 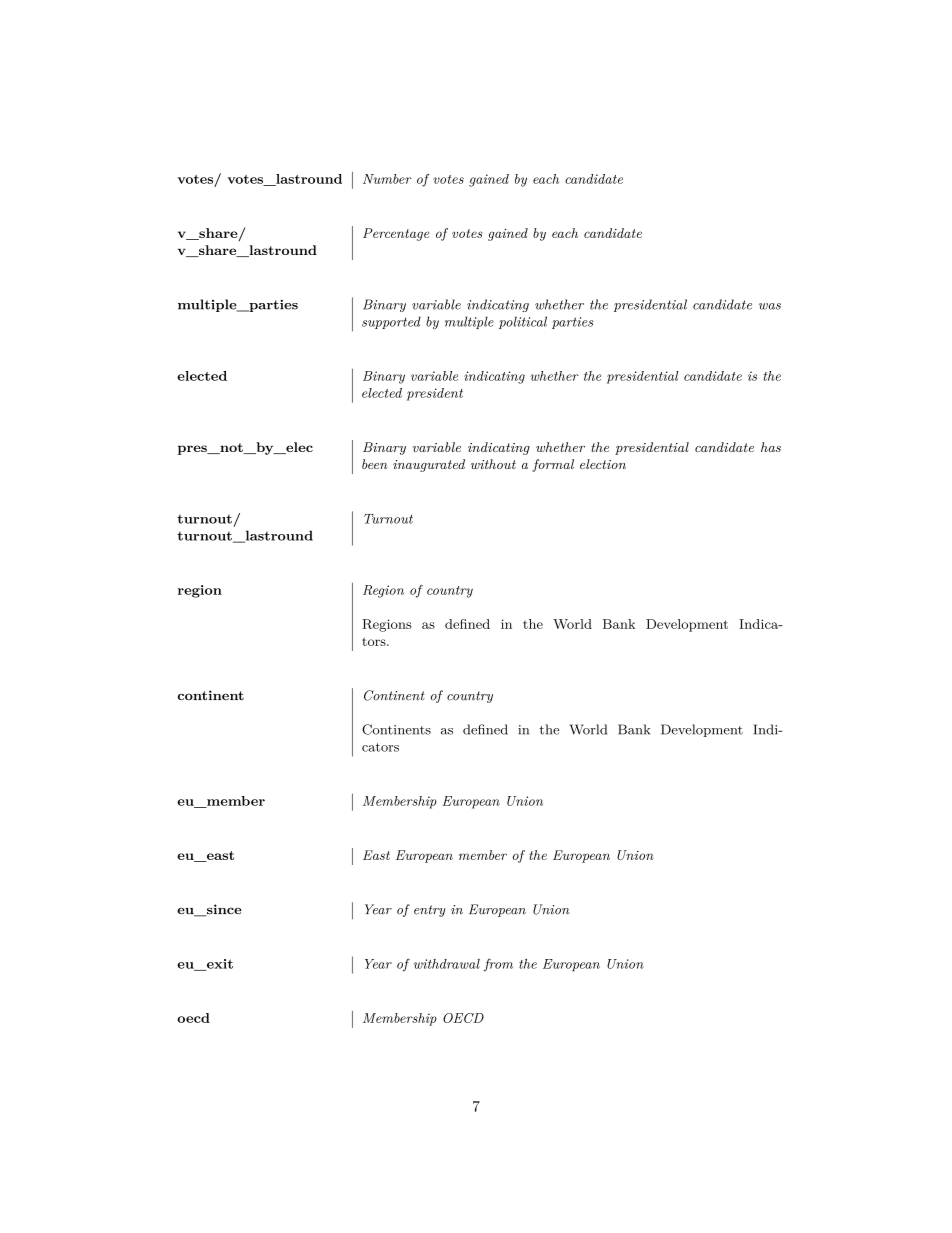 I want to click on withdrawal, so click(x=447, y=964).
